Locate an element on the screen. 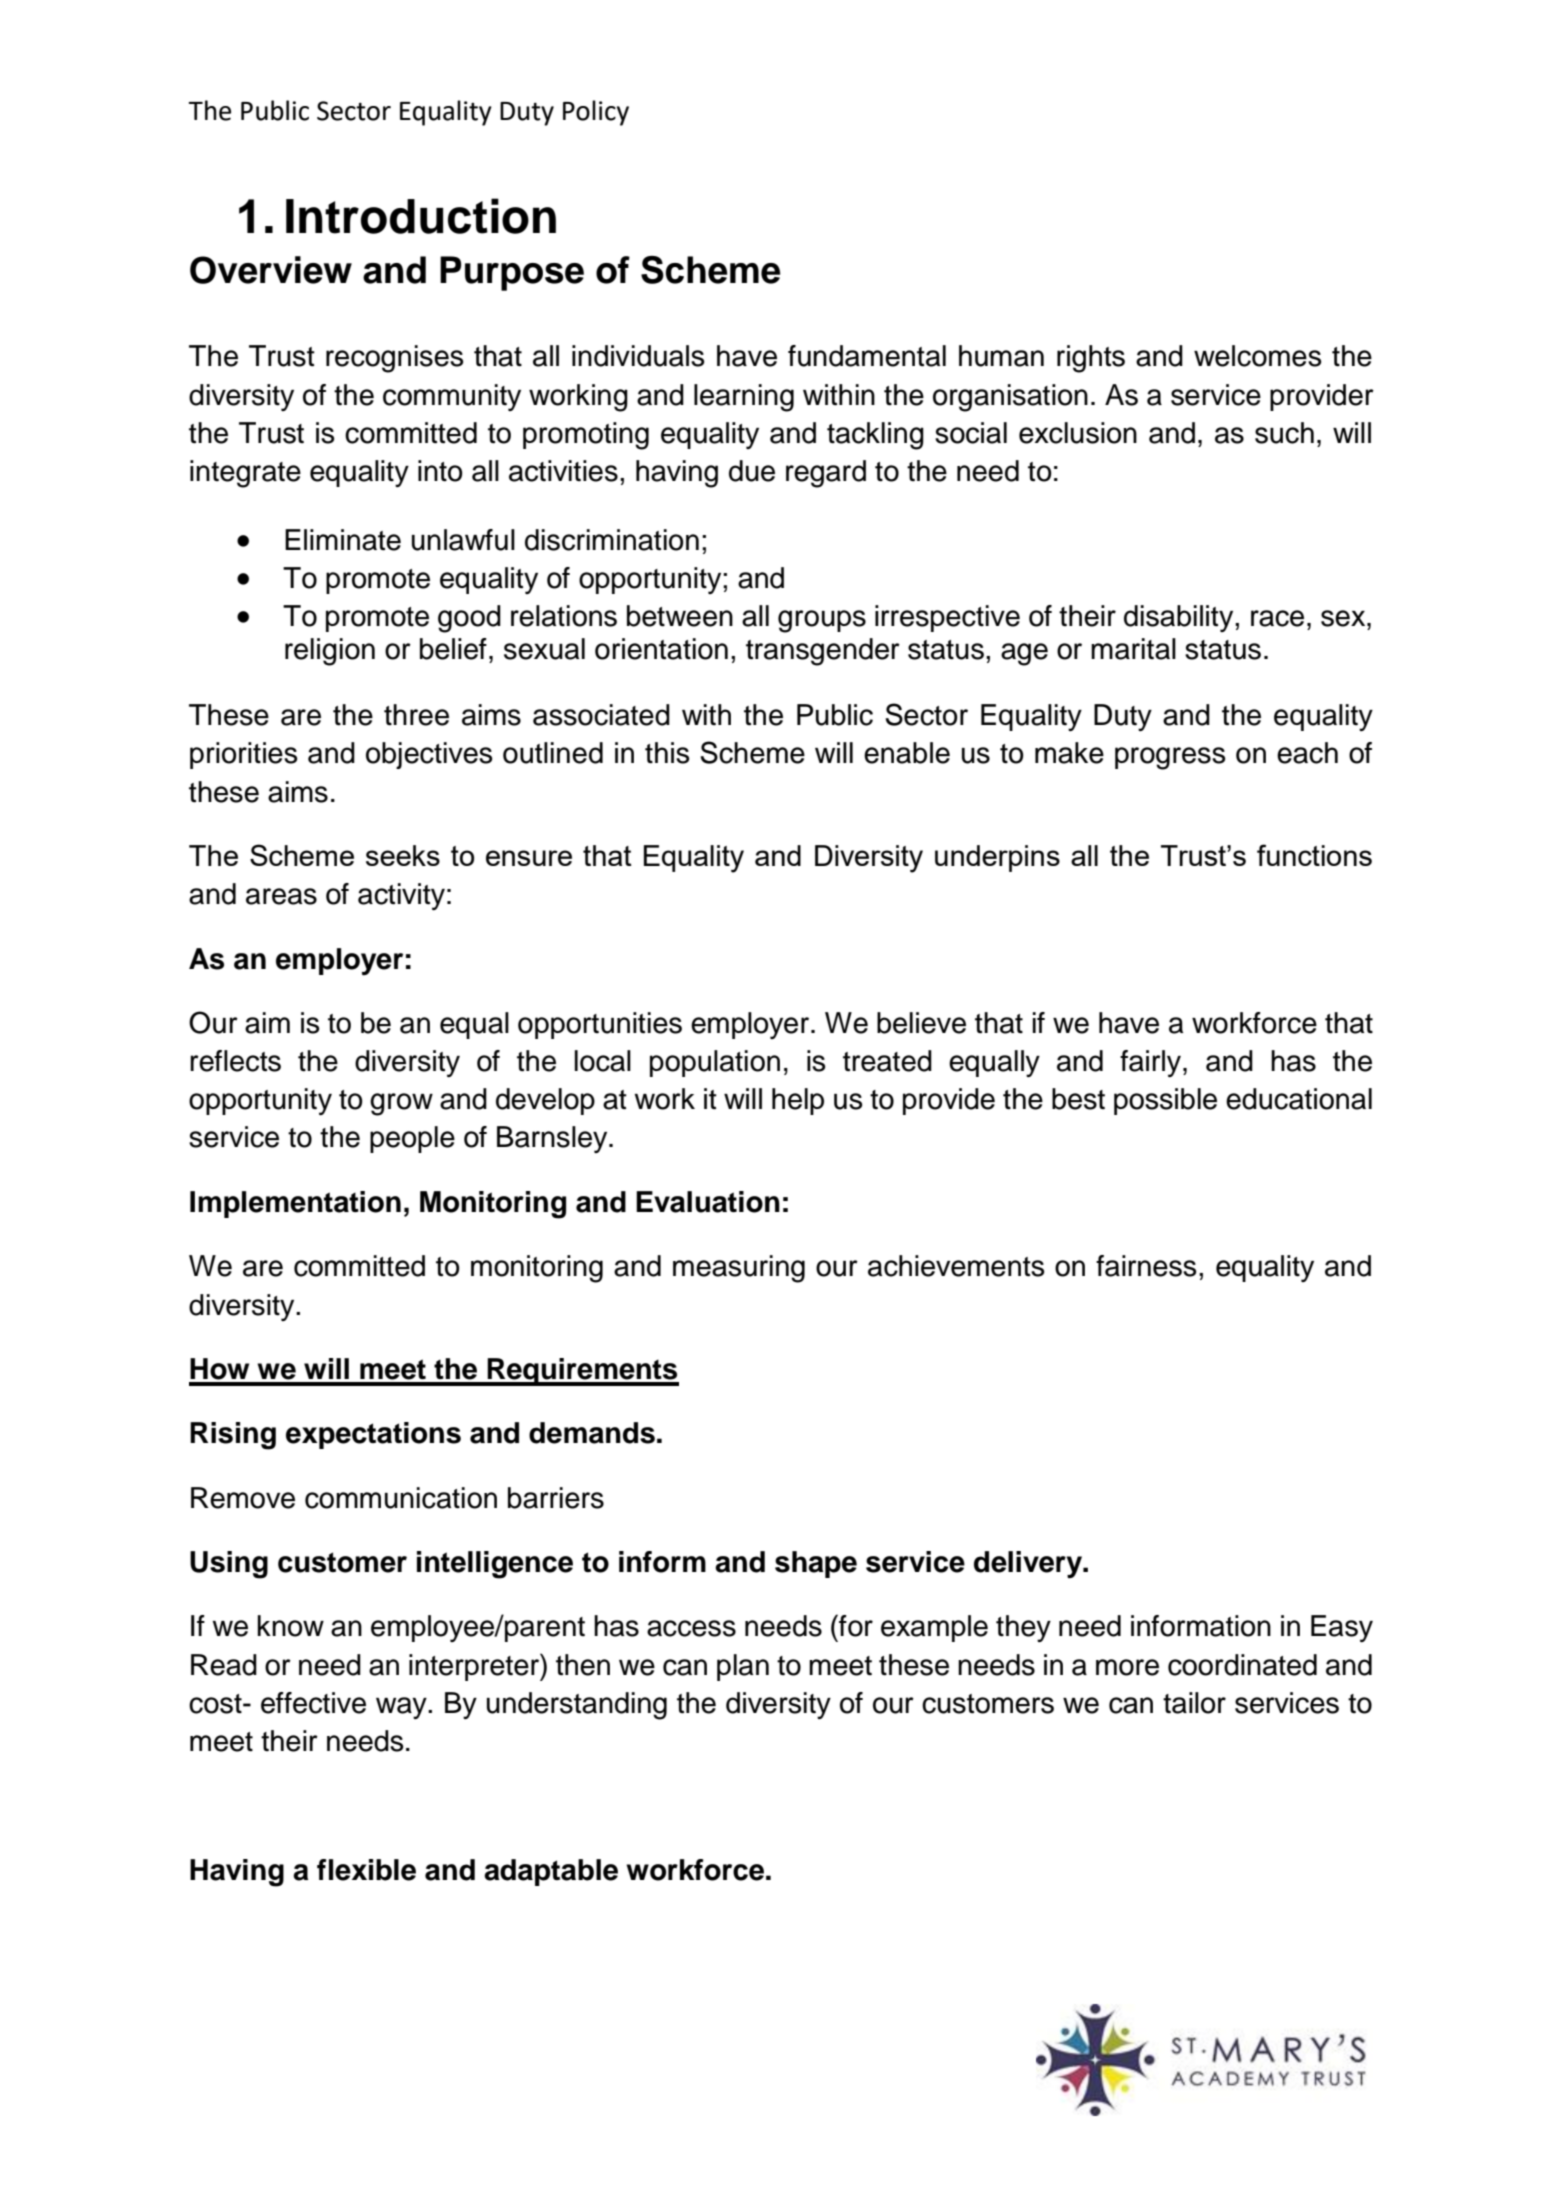 The height and width of the screenshot is (2209, 1562). plan is located at coordinates (743, 1667).
